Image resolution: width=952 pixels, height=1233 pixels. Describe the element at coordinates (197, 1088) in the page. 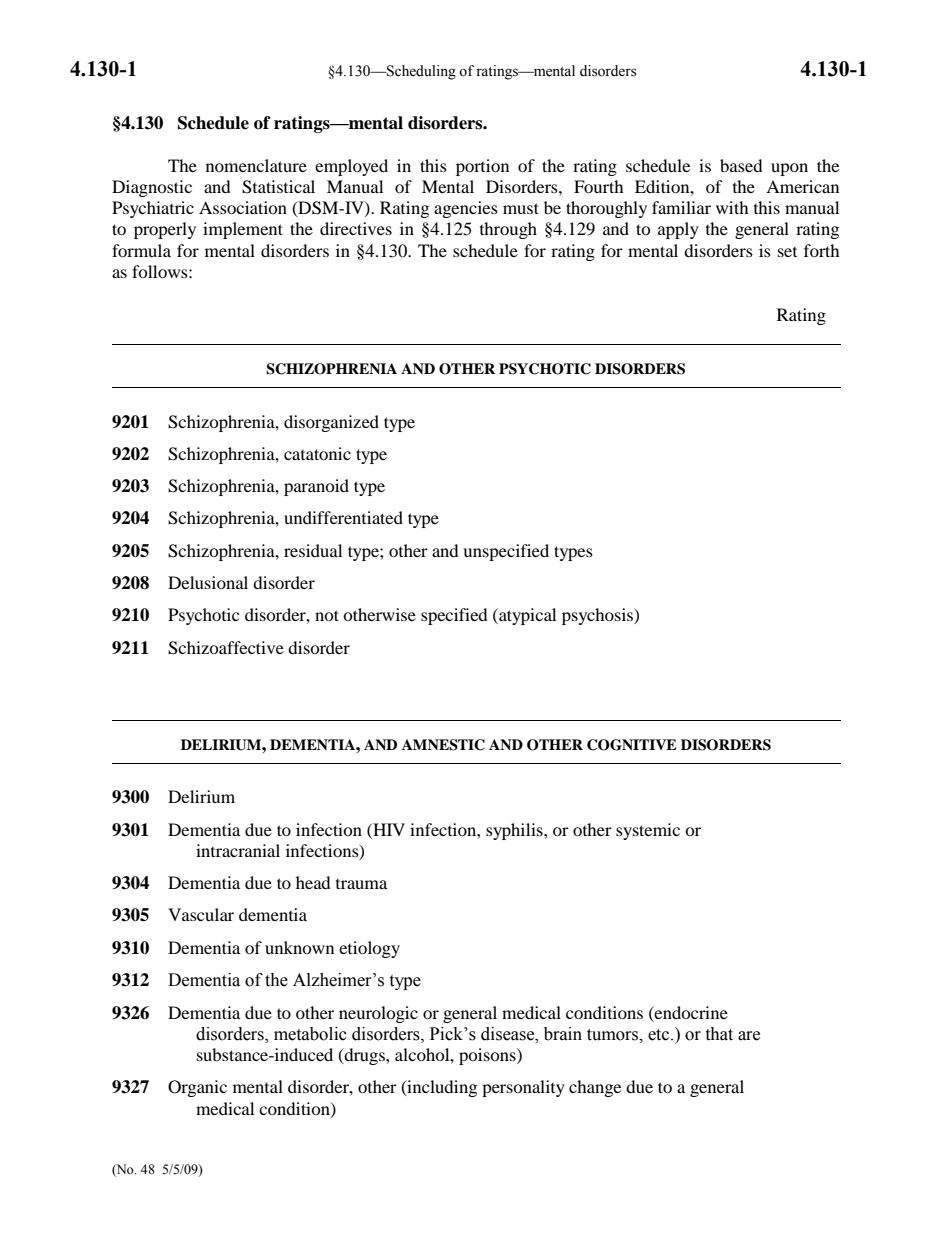

I see `Organic` at that location.
